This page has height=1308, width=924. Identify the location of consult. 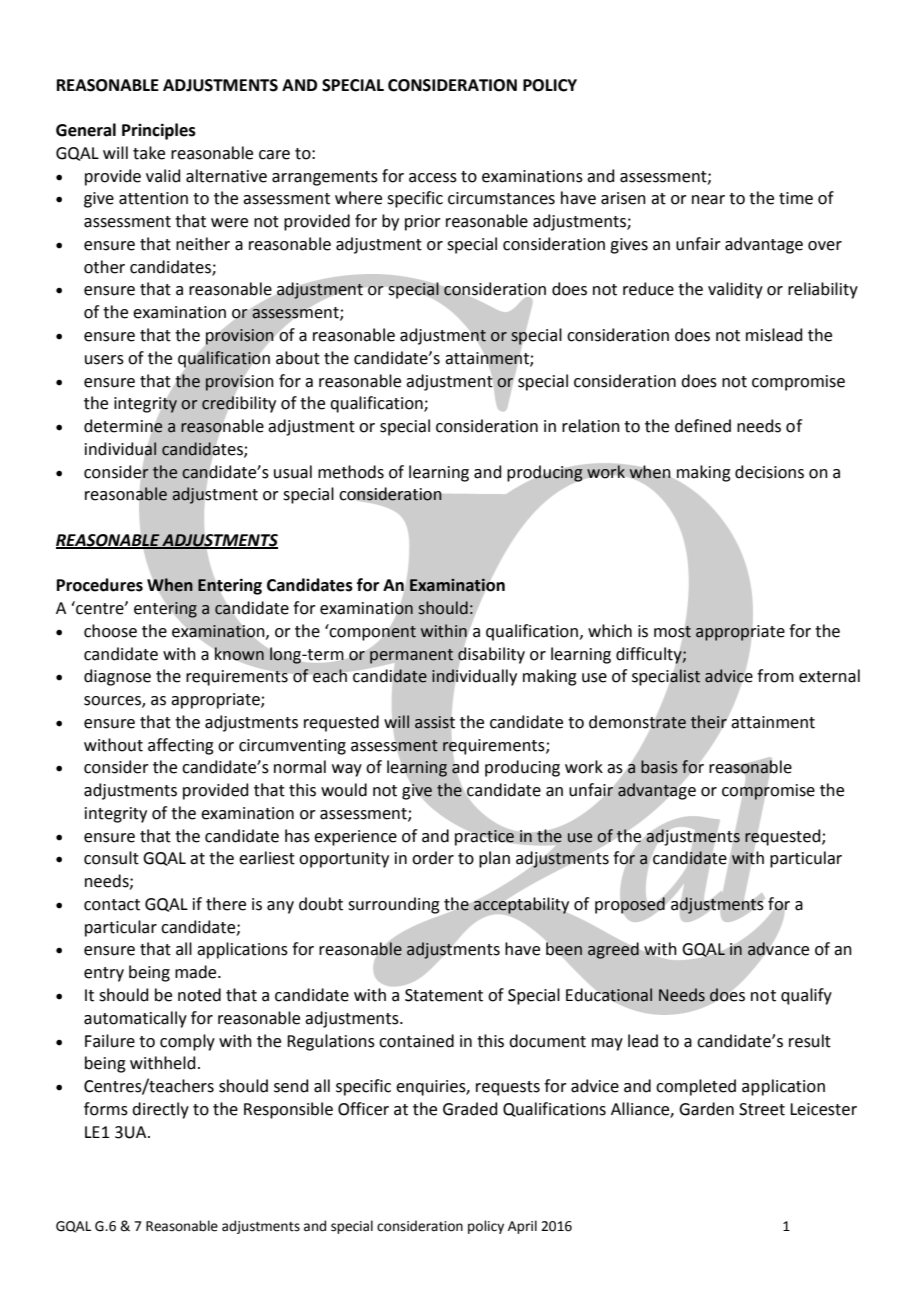
(111, 858).
